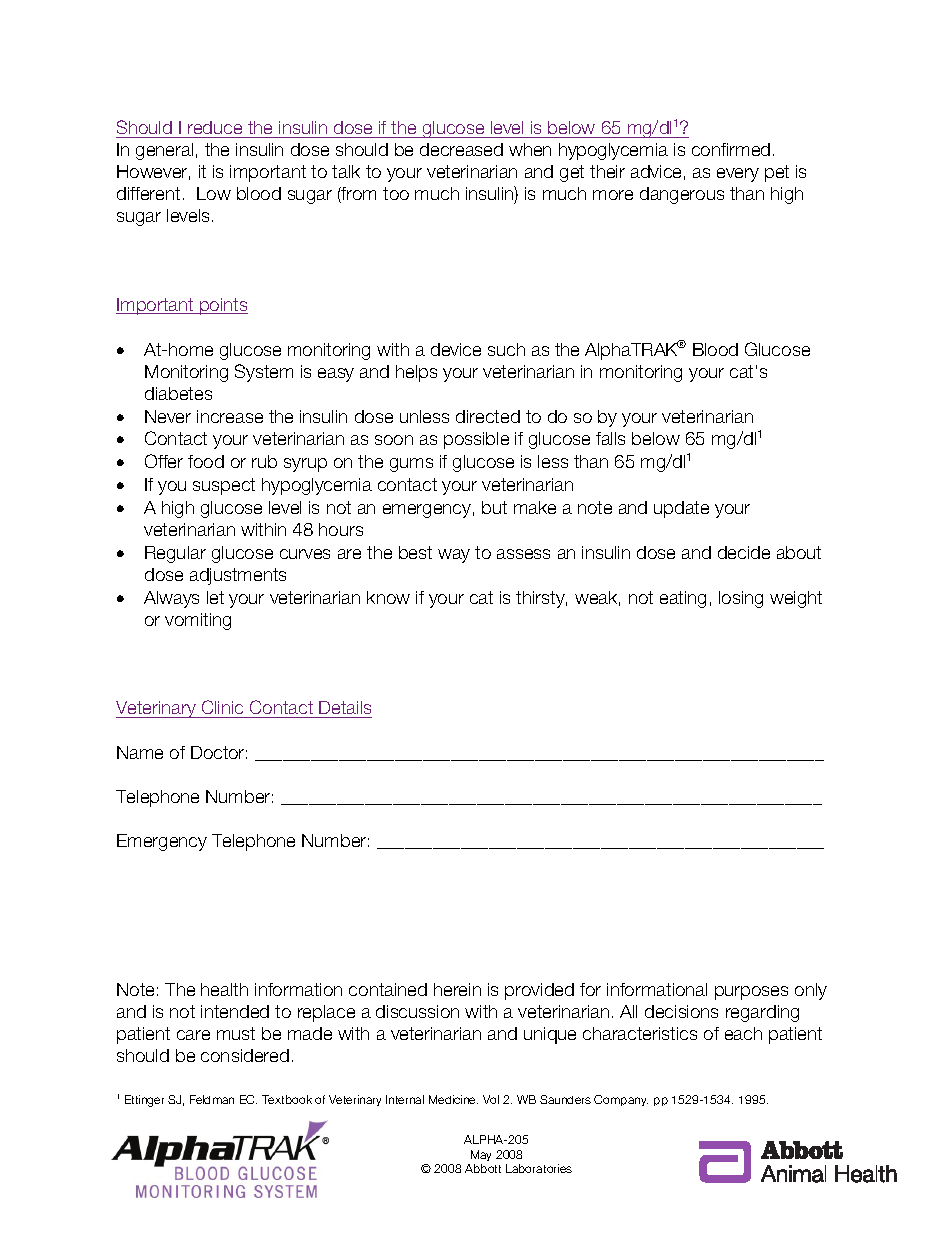  Describe the element at coordinates (215, 127) in the document. I see `reduce` at that location.
